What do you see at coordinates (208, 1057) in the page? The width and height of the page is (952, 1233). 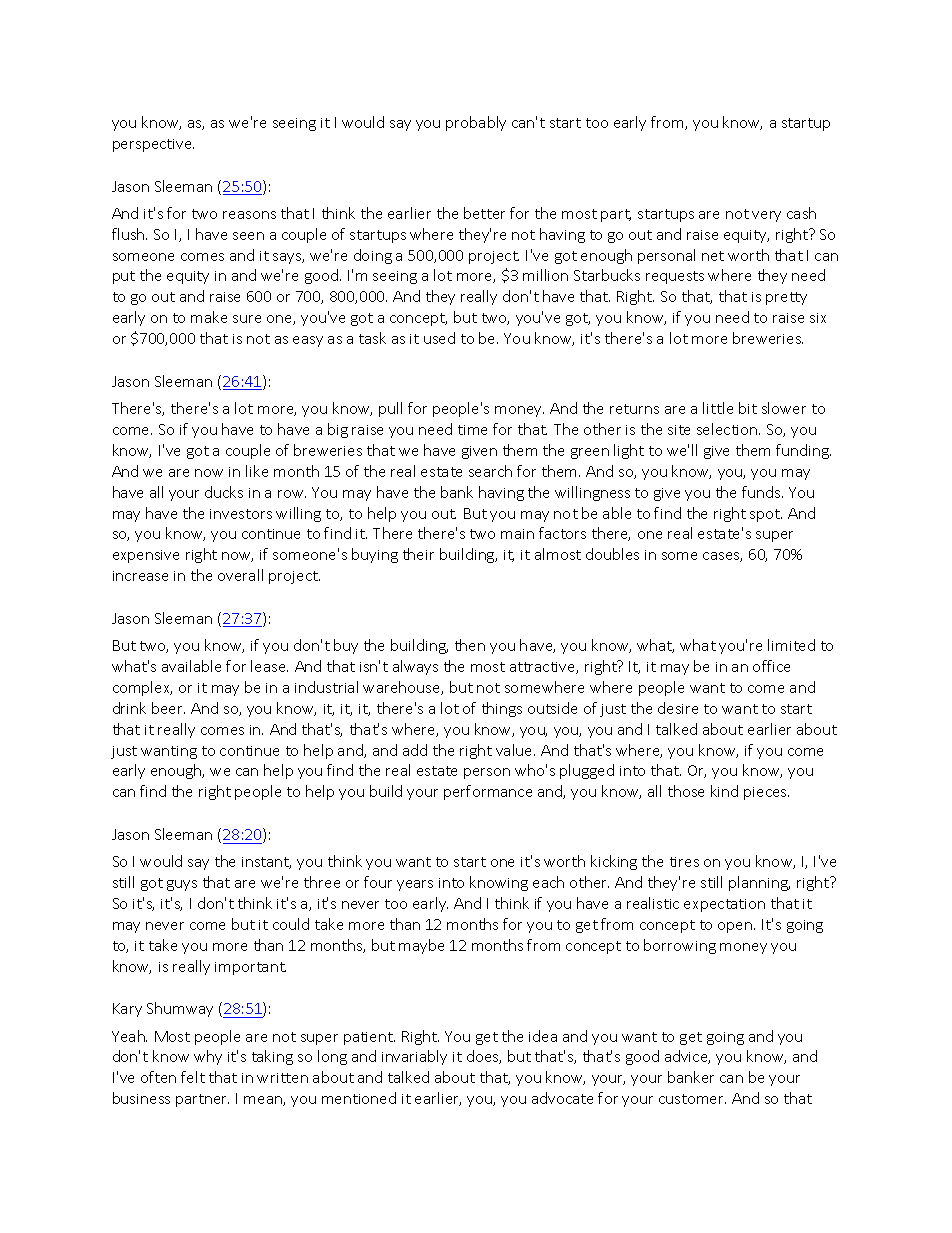 I see `why` at bounding box center [208, 1057].
